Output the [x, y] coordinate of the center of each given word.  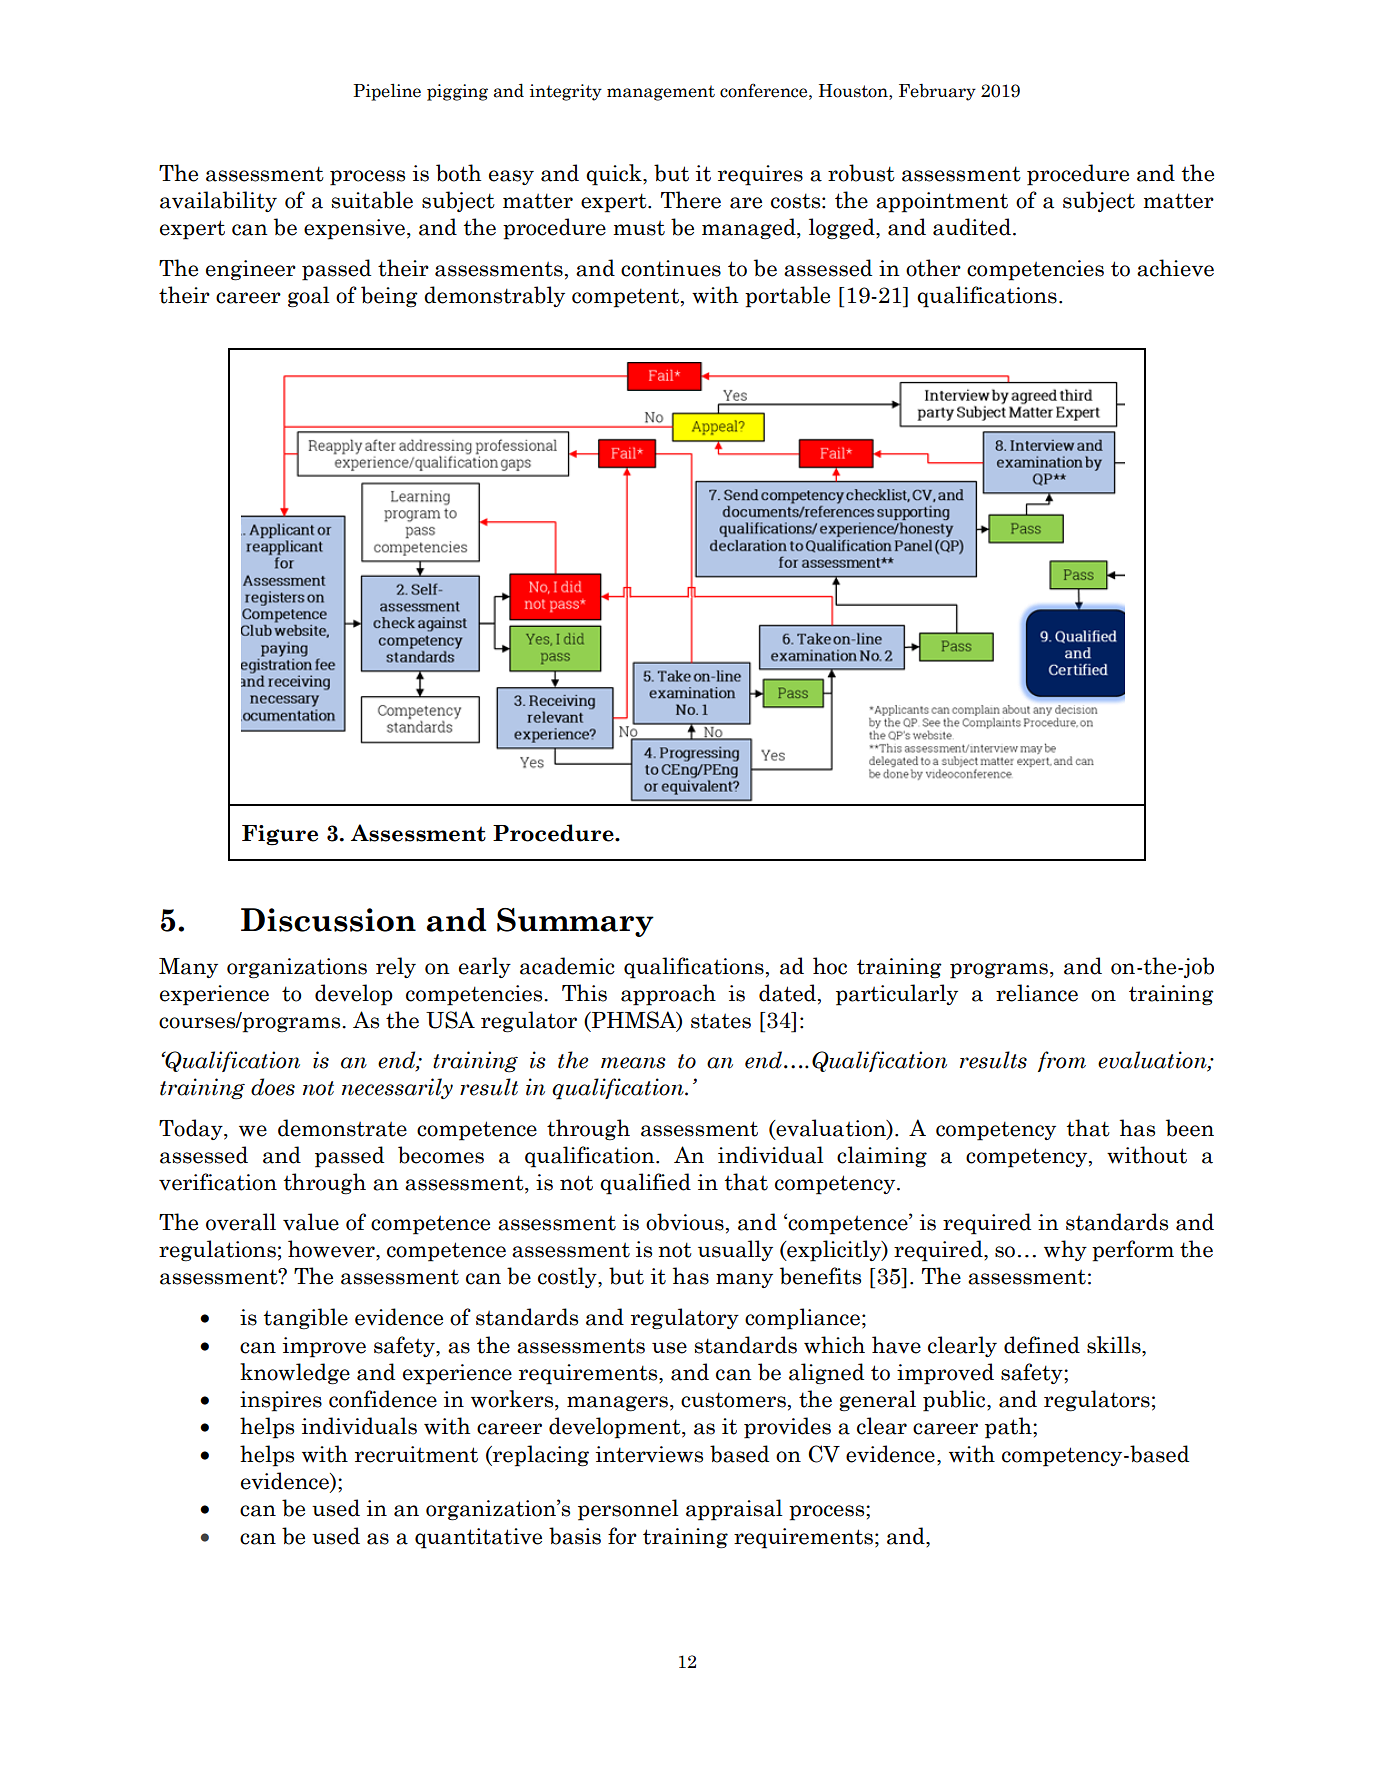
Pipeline [387, 92]
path [1009, 1428]
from [1062, 1061]
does [273, 1087]
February [937, 92]
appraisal [734, 1510]
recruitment [416, 1454]
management [661, 93]
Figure [280, 835]
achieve [1175, 268]
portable [787, 297]
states [721, 1021]
